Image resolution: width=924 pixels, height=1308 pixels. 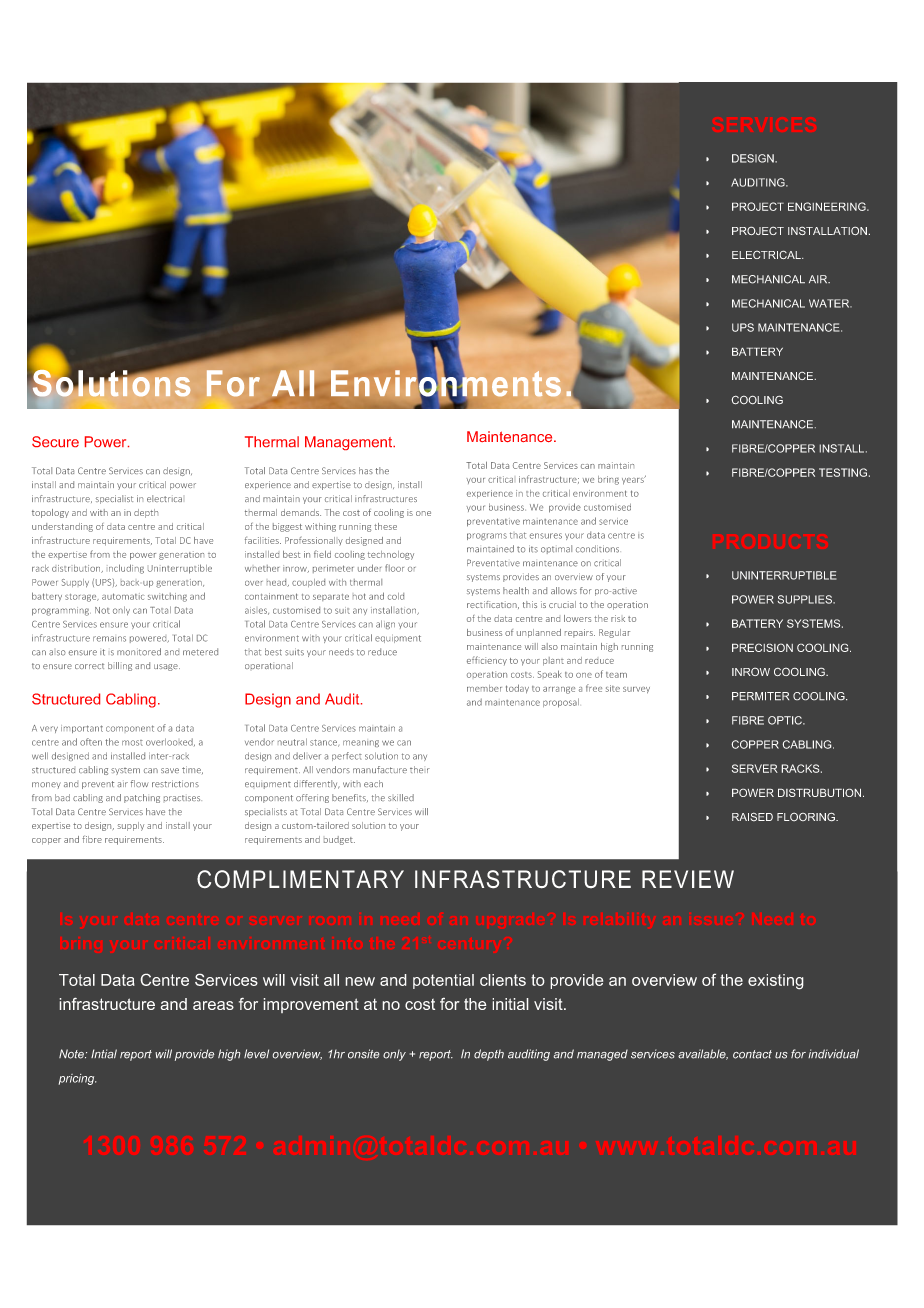 What do you see at coordinates (752, 817) in the screenshot?
I see `RAISED` at bounding box center [752, 817].
